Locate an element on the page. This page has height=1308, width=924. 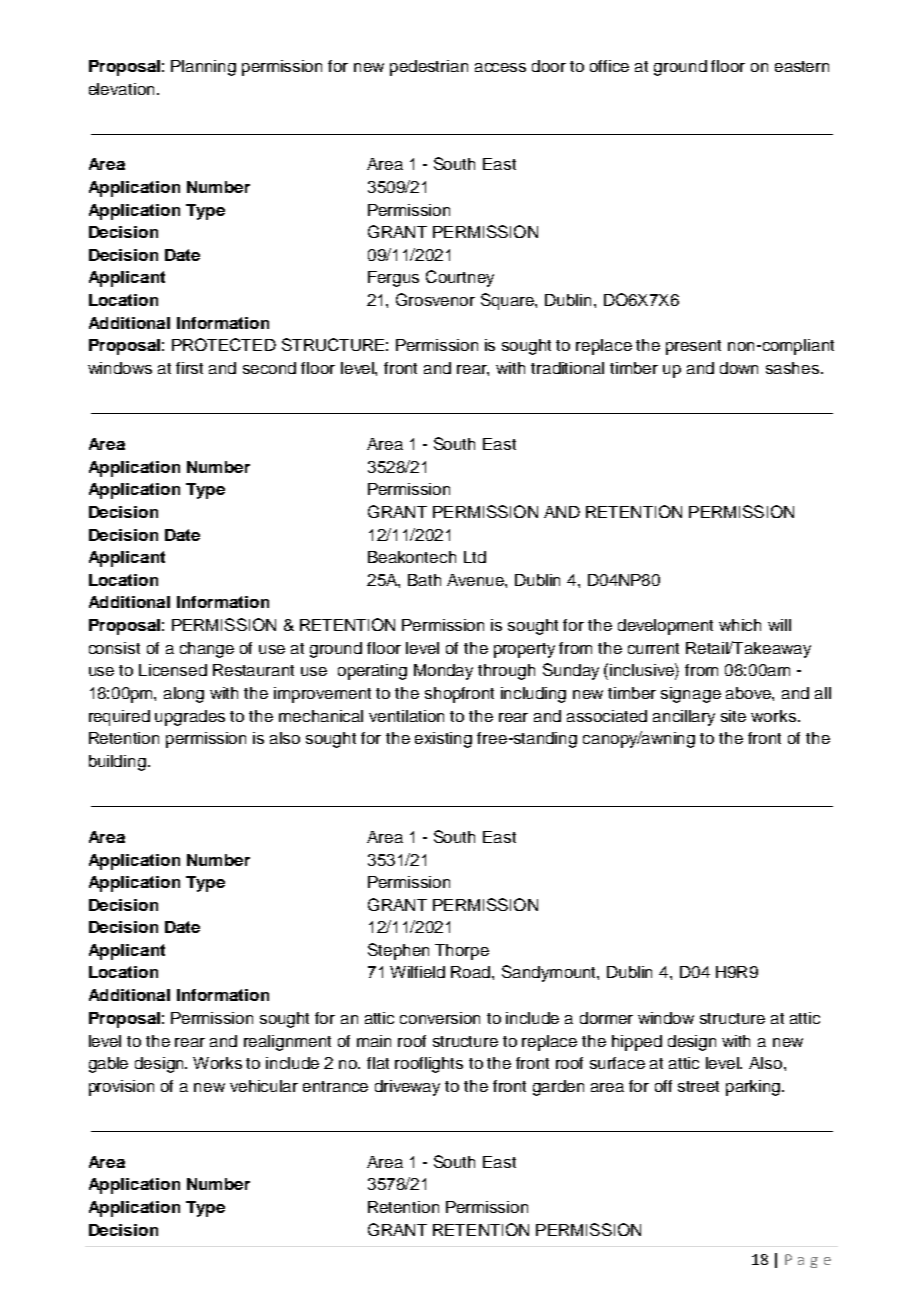
vehicular is located at coordinates (264, 1086).
